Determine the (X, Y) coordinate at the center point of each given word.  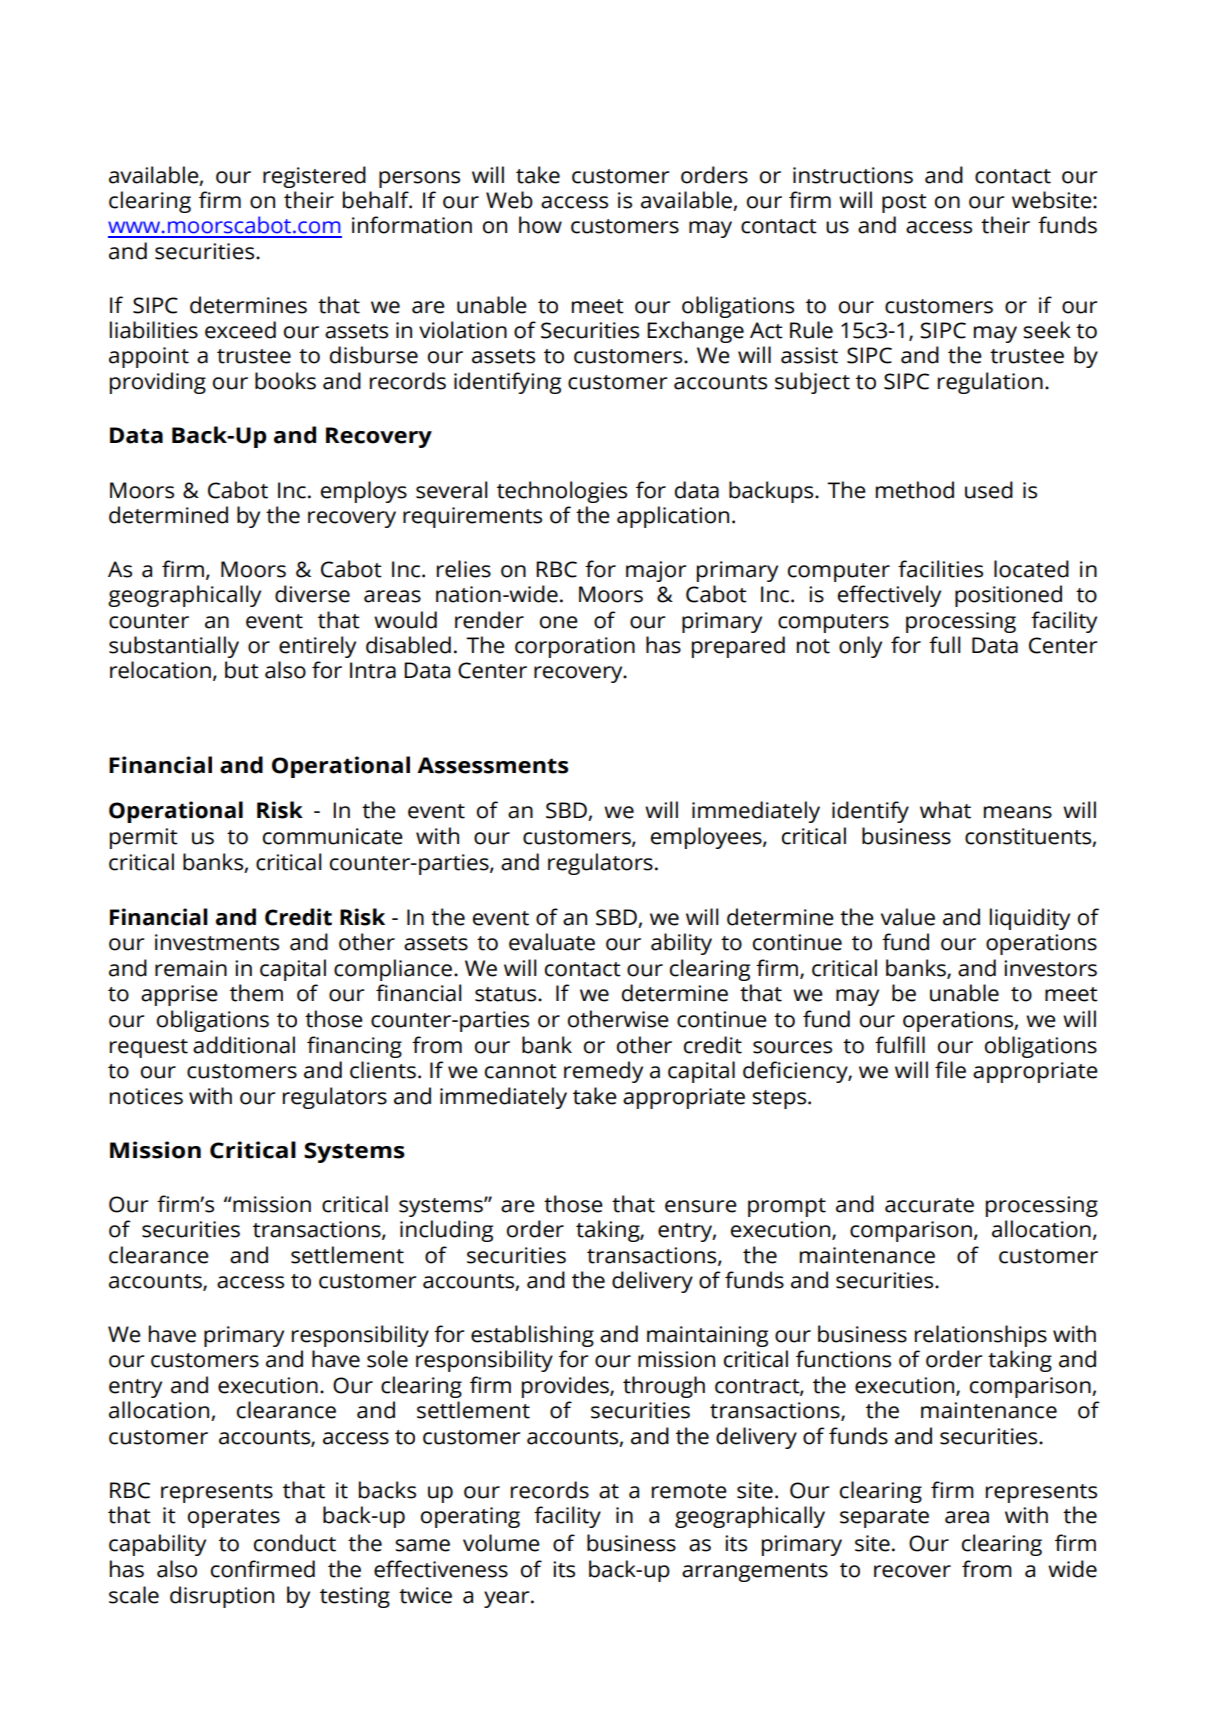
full (945, 645)
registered (314, 177)
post (904, 203)
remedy (603, 1072)
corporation (575, 647)
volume (501, 1543)
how (540, 225)
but (242, 670)
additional (244, 1045)
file (950, 1070)
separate (884, 1518)
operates (234, 1518)
